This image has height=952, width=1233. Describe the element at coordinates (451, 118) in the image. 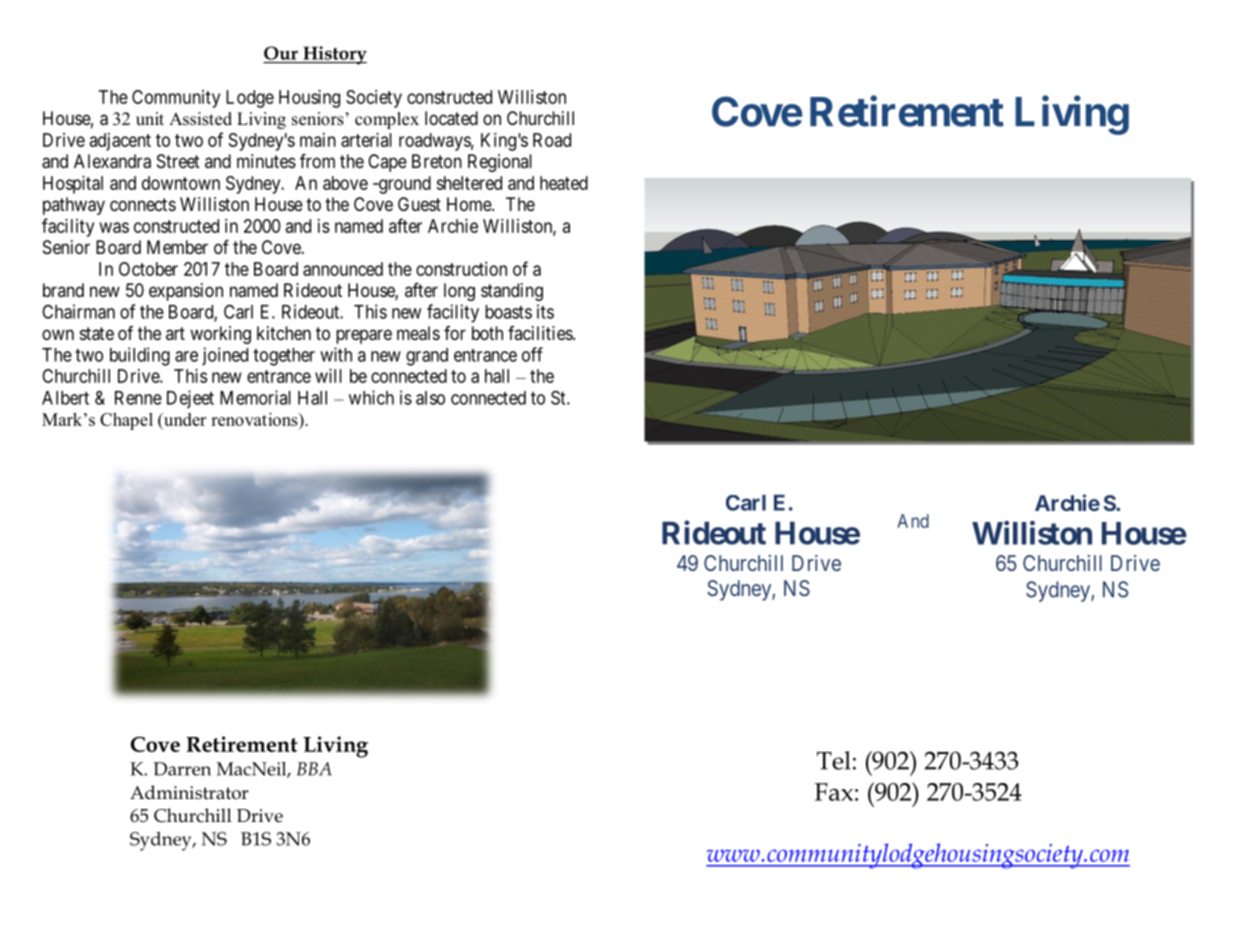

I see `located` at that location.
